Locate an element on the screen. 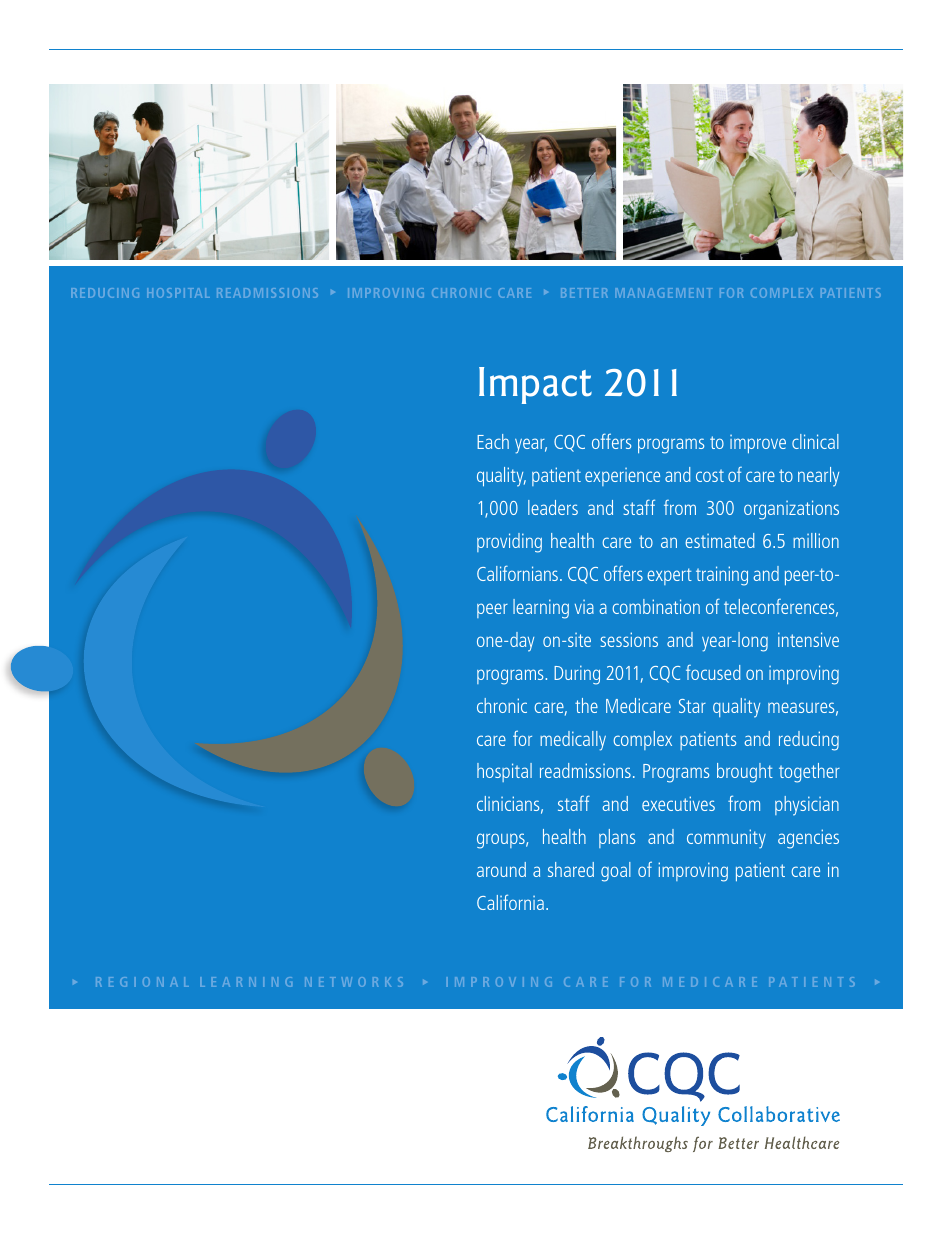  together is located at coordinates (809, 773).
